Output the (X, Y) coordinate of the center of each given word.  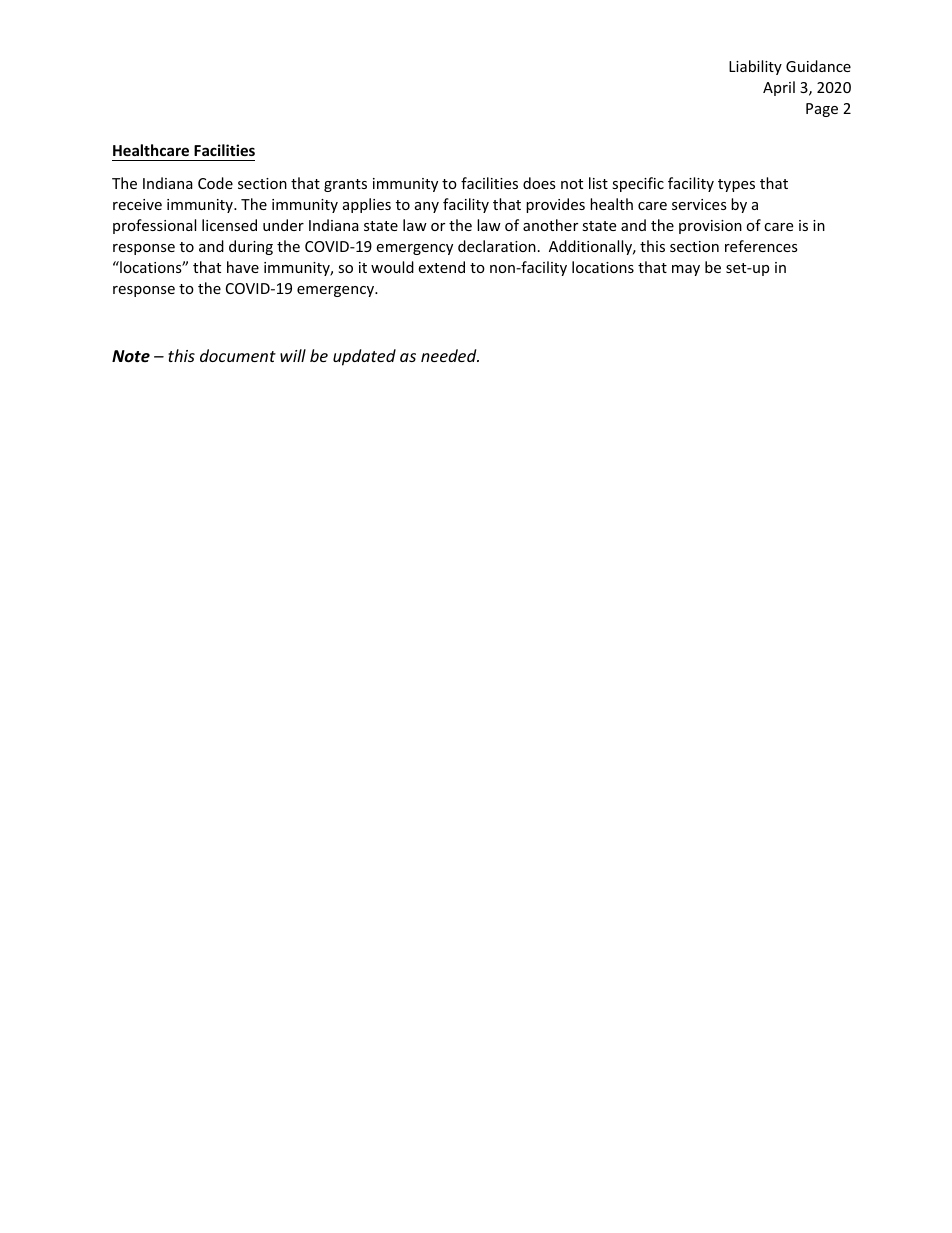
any (427, 207)
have (243, 267)
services (699, 204)
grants (345, 185)
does (539, 183)
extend (441, 267)
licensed (229, 225)
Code (215, 183)
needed (450, 355)
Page (822, 110)
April (779, 88)
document (238, 355)
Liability (755, 67)
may (686, 270)
